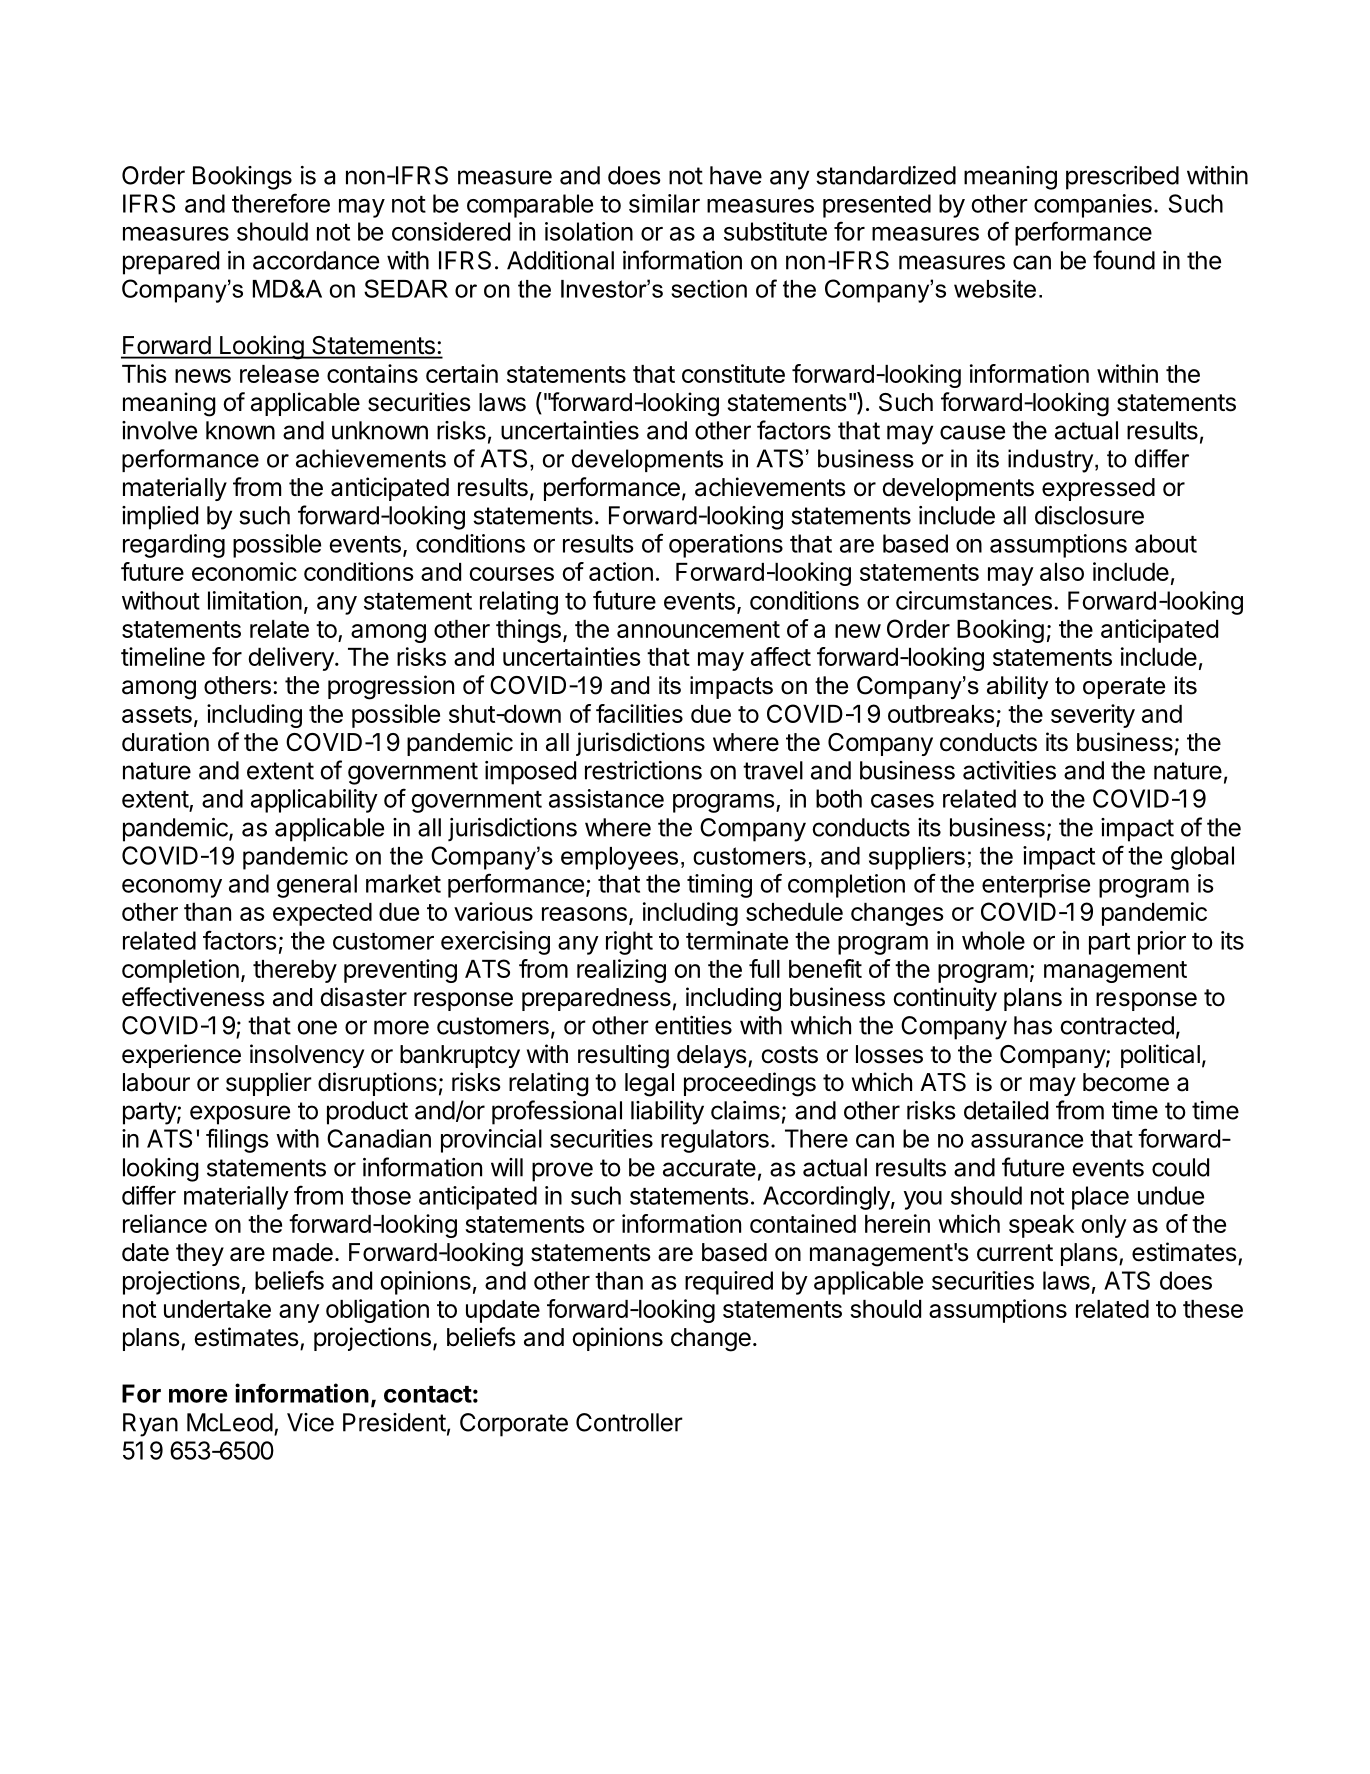 The image size is (1370, 1774). What do you see at coordinates (1089, 515) in the document?
I see `disclosure` at bounding box center [1089, 515].
